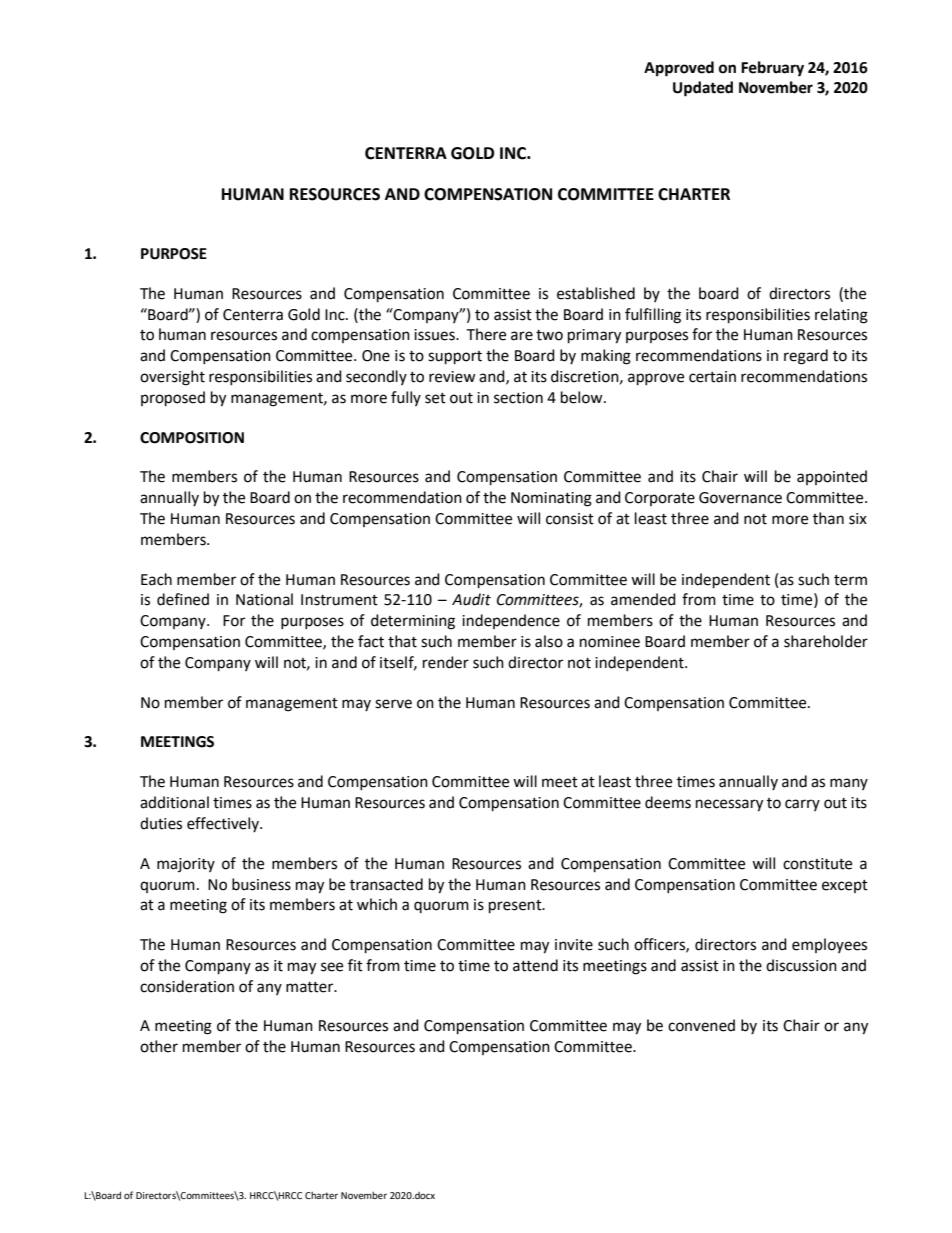 The height and width of the screenshot is (1233, 952). Describe the element at coordinates (471, 599) in the screenshot. I see `Audit` at that location.
